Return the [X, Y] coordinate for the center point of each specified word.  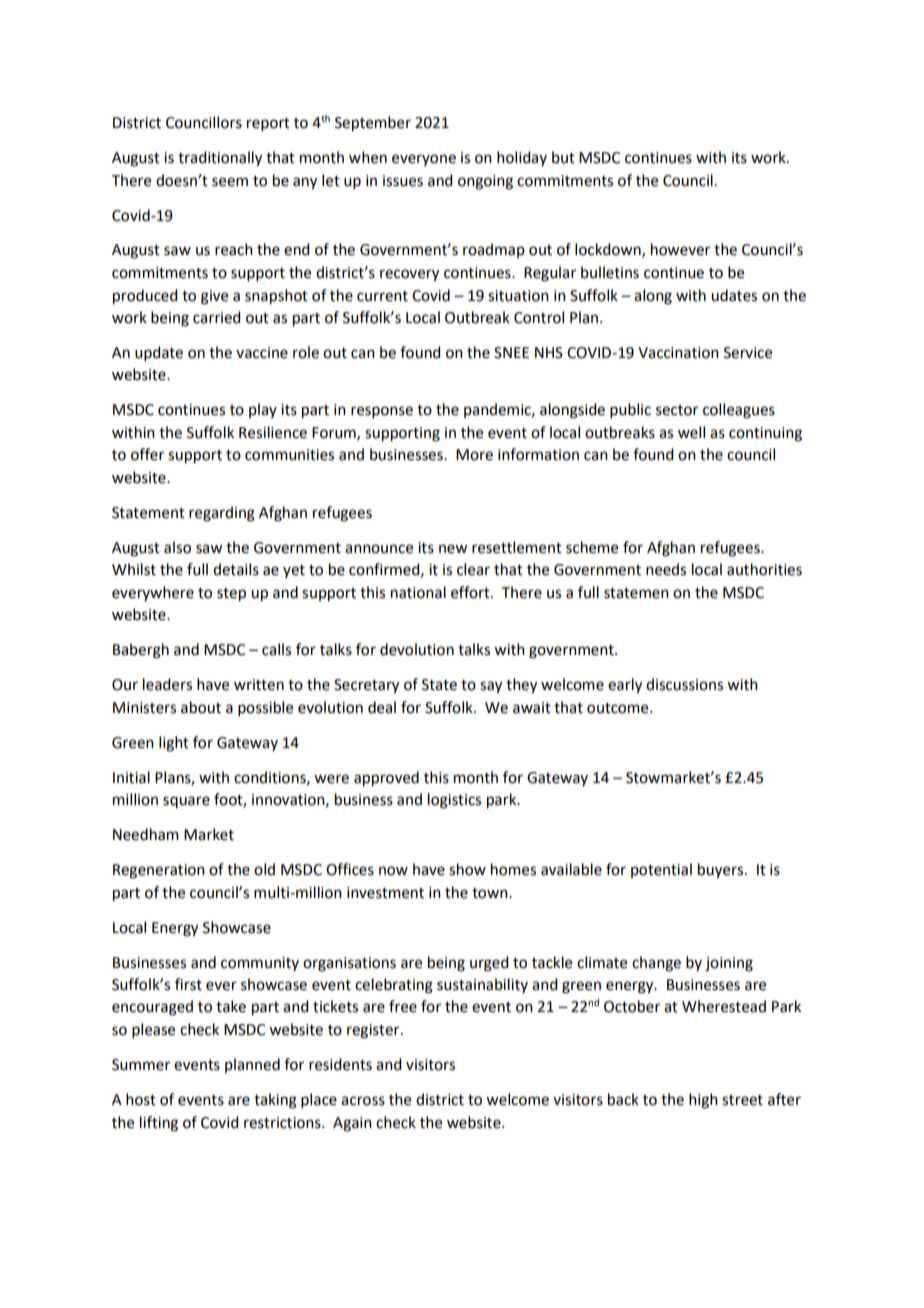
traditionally [220, 159]
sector [677, 410]
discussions [684, 684]
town [491, 893]
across [363, 1101]
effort [471, 592]
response [382, 412]
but [563, 157]
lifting [159, 1124]
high [703, 1101]
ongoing [485, 182]
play [263, 410]
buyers [722, 871]
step [231, 595]
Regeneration [159, 871]
